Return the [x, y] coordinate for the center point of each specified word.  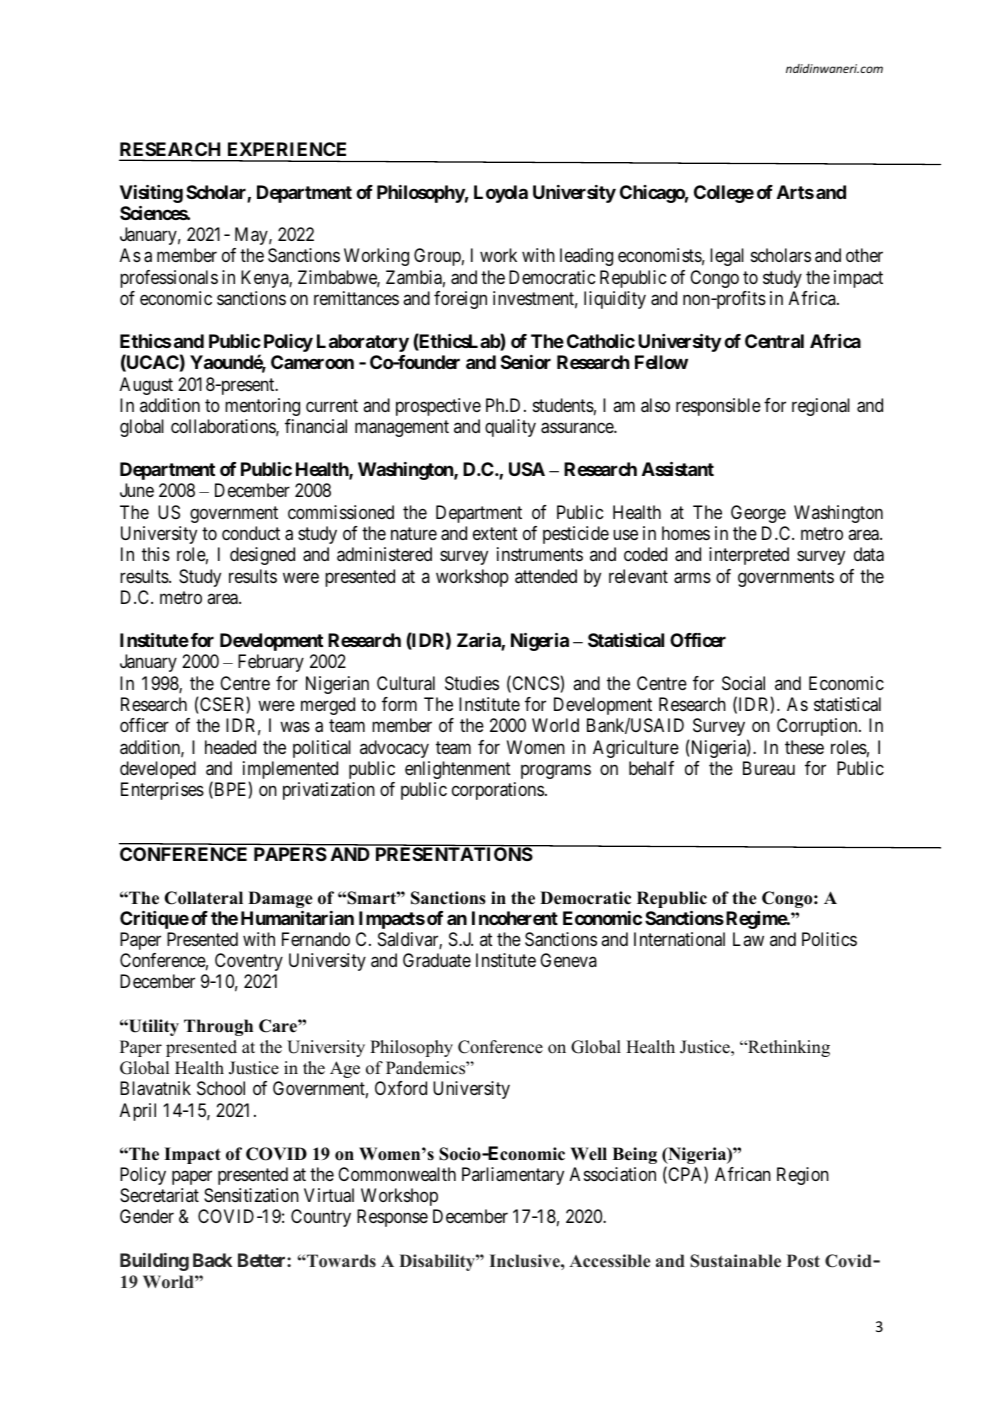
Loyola [501, 194]
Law [748, 939]
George [758, 514]
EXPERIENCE [287, 149]
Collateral [203, 898]
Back [212, 1260]
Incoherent [515, 918]
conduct [251, 533]
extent [495, 533]
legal [727, 257]
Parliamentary [513, 1176]
